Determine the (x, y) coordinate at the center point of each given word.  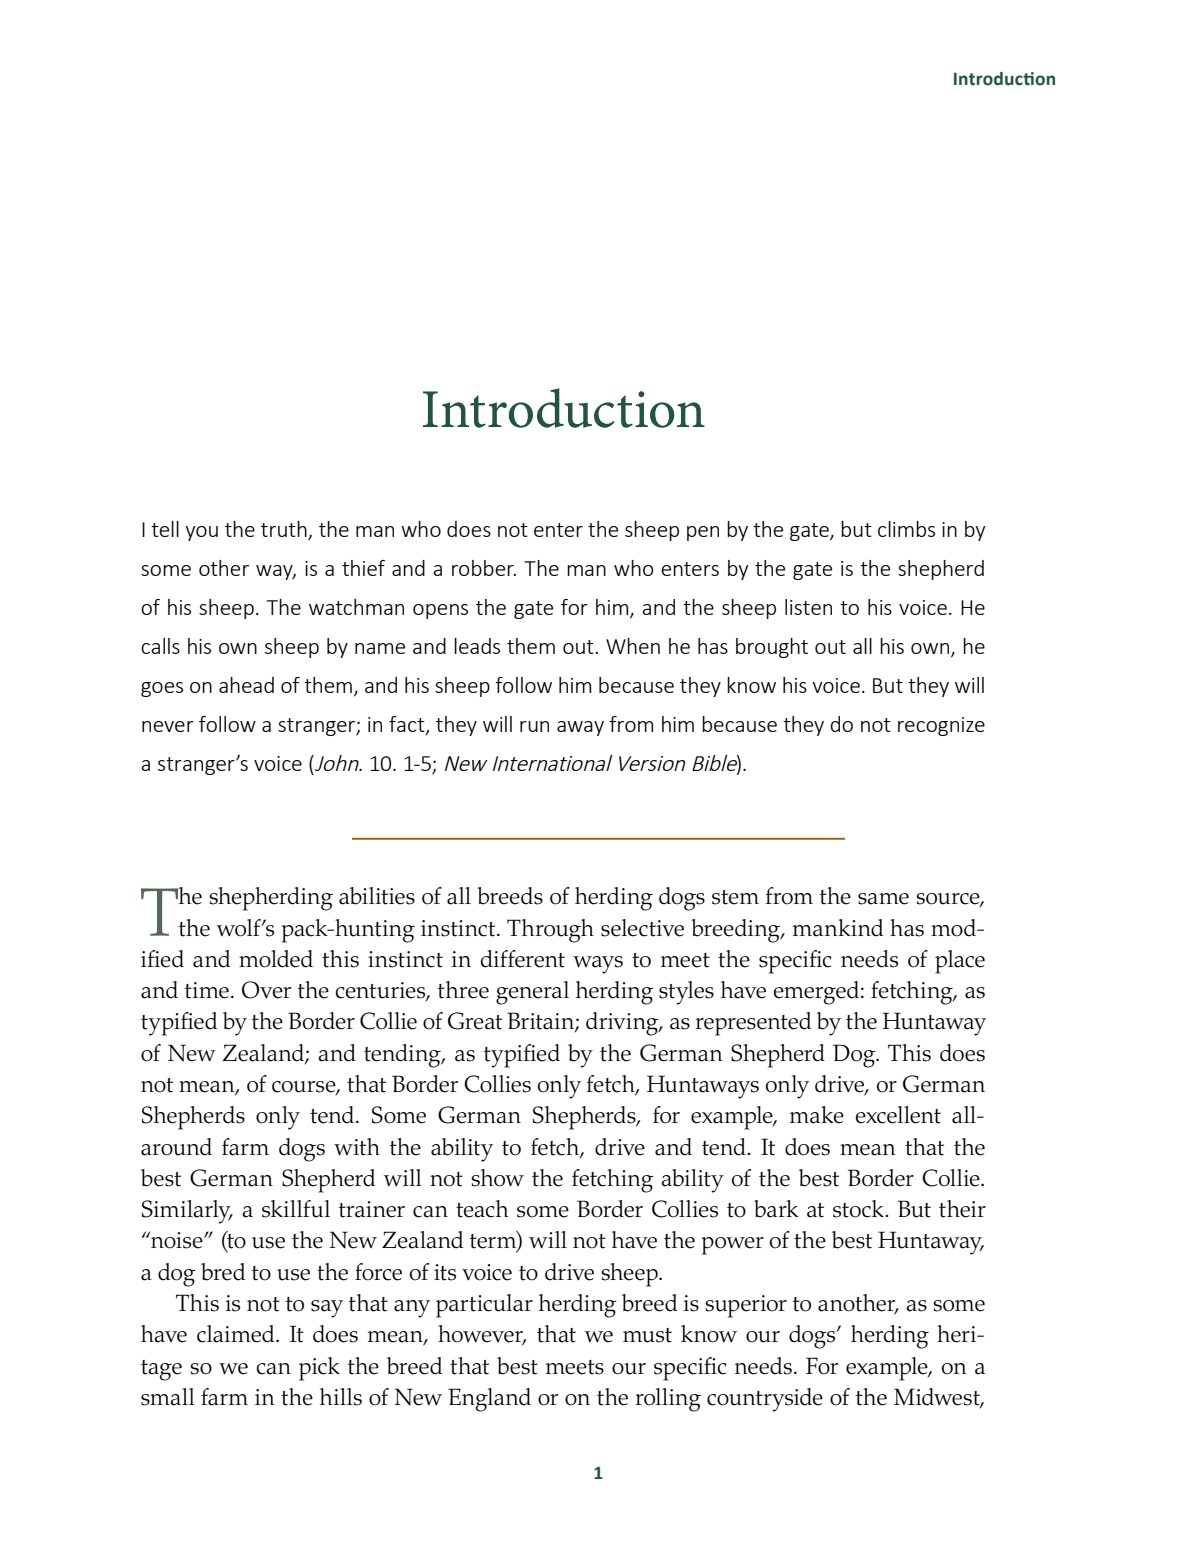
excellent (898, 1115)
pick (319, 1369)
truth (284, 529)
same (883, 899)
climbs (906, 529)
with (357, 1147)
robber (484, 568)
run (534, 726)
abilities (377, 896)
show (497, 1178)
